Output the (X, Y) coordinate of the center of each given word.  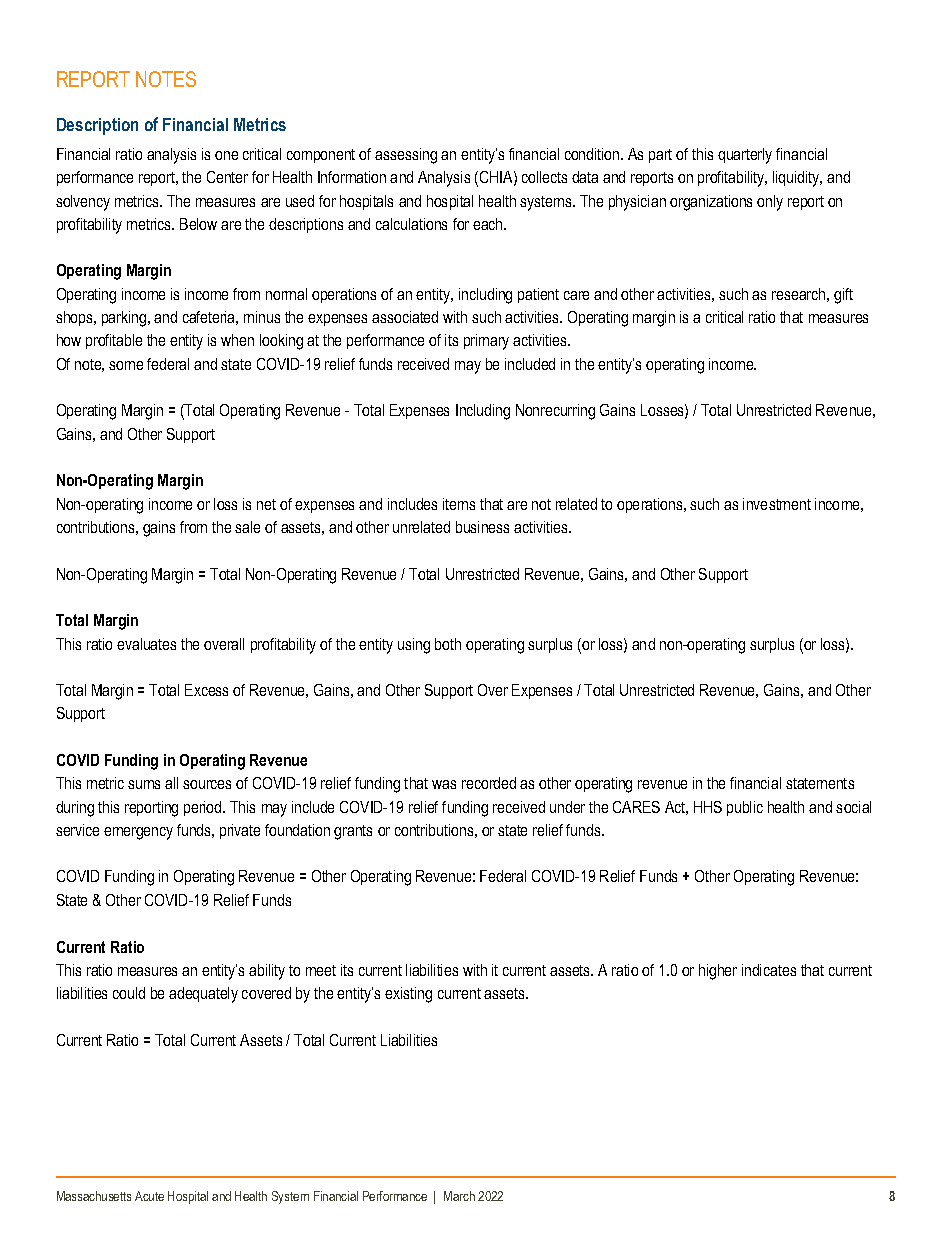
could (129, 993)
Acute (149, 1196)
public (745, 808)
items (459, 504)
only (770, 203)
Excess (206, 690)
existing (408, 995)
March (459, 1196)
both (448, 644)
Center (227, 177)
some (126, 365)
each (489, 224)
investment (777, 504)
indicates (769, 970)
